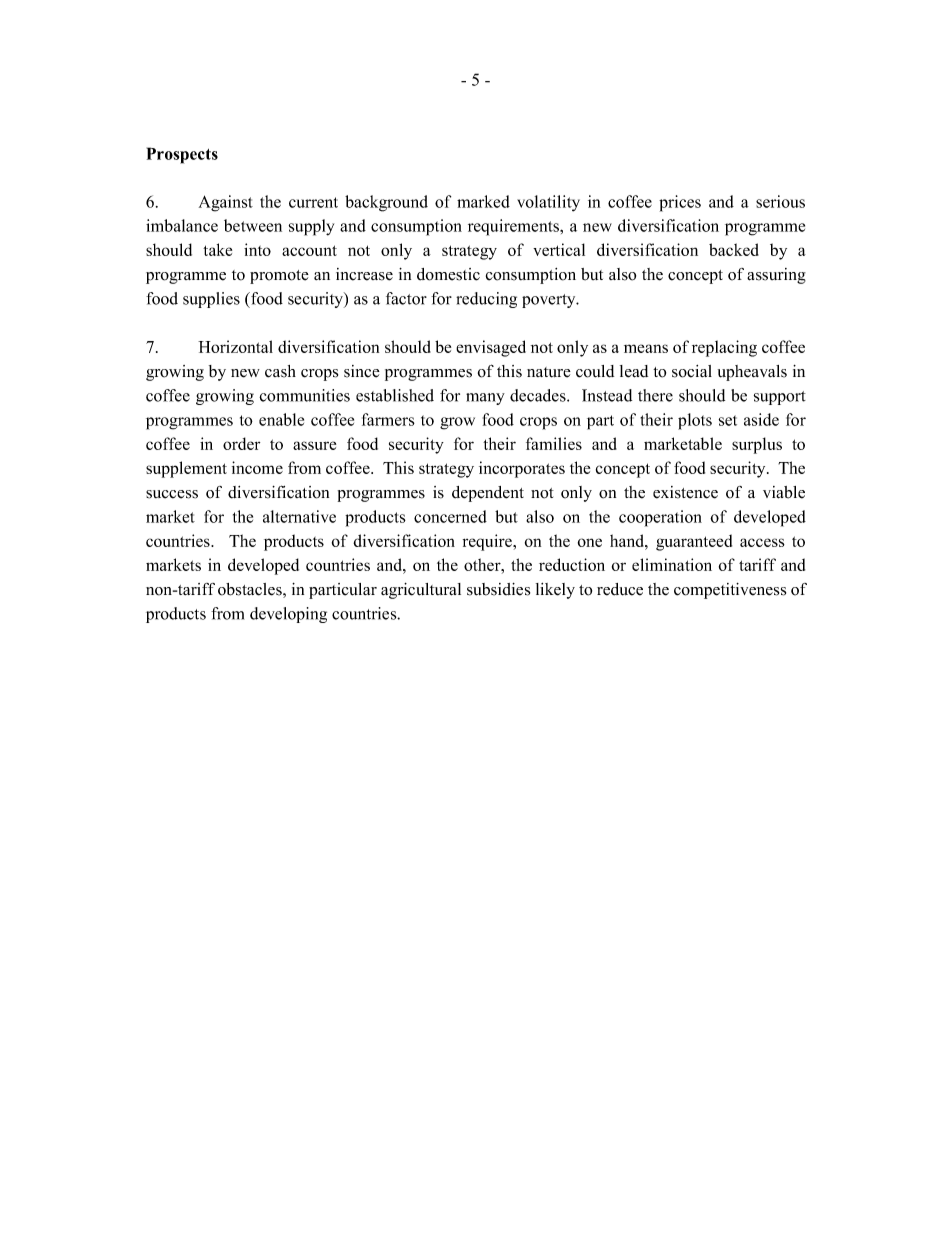  I want to click on domestic, so click(448, 274).
